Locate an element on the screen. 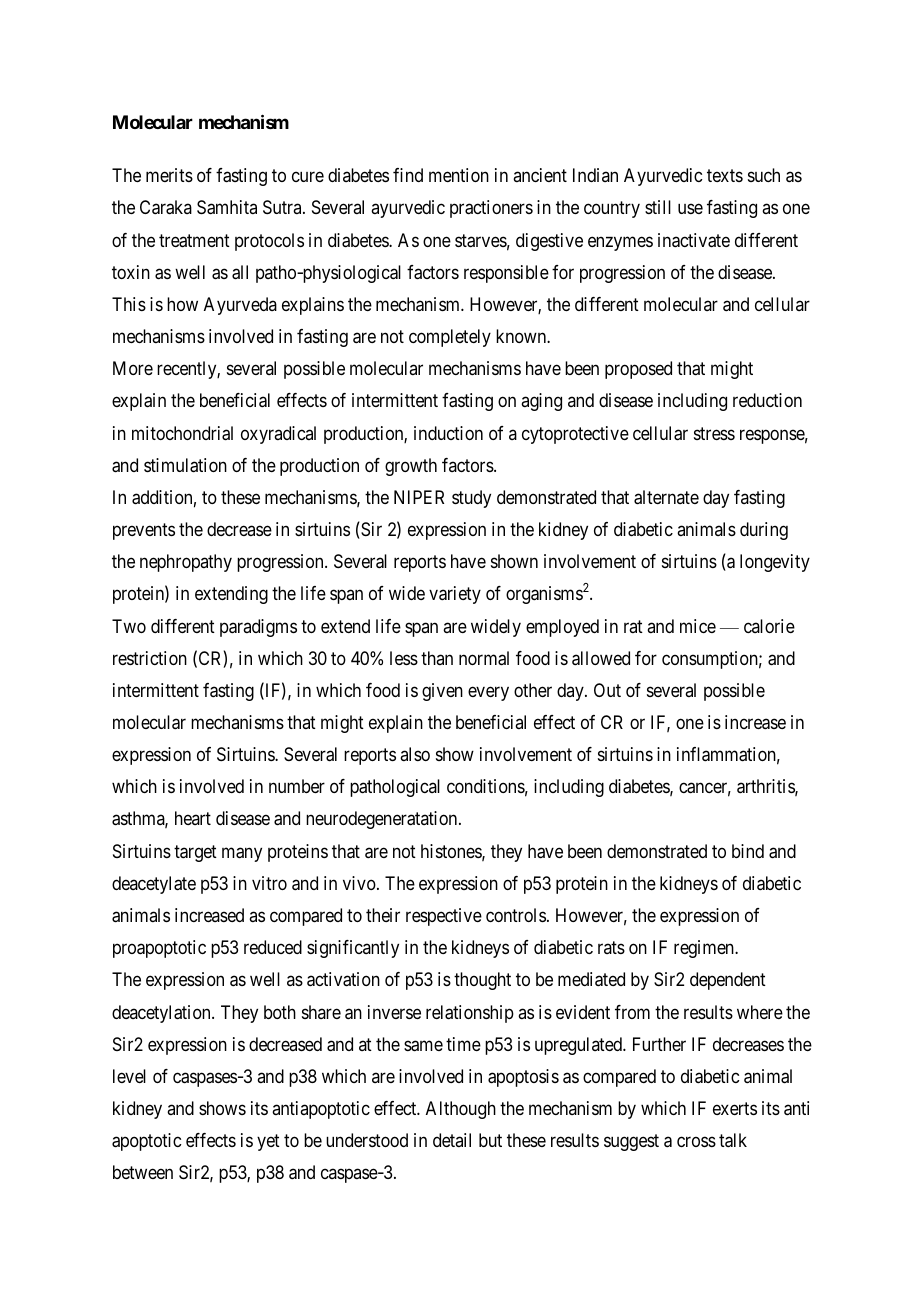 The image size is (924, 1308). bind is located at coordinates (748, 851).
